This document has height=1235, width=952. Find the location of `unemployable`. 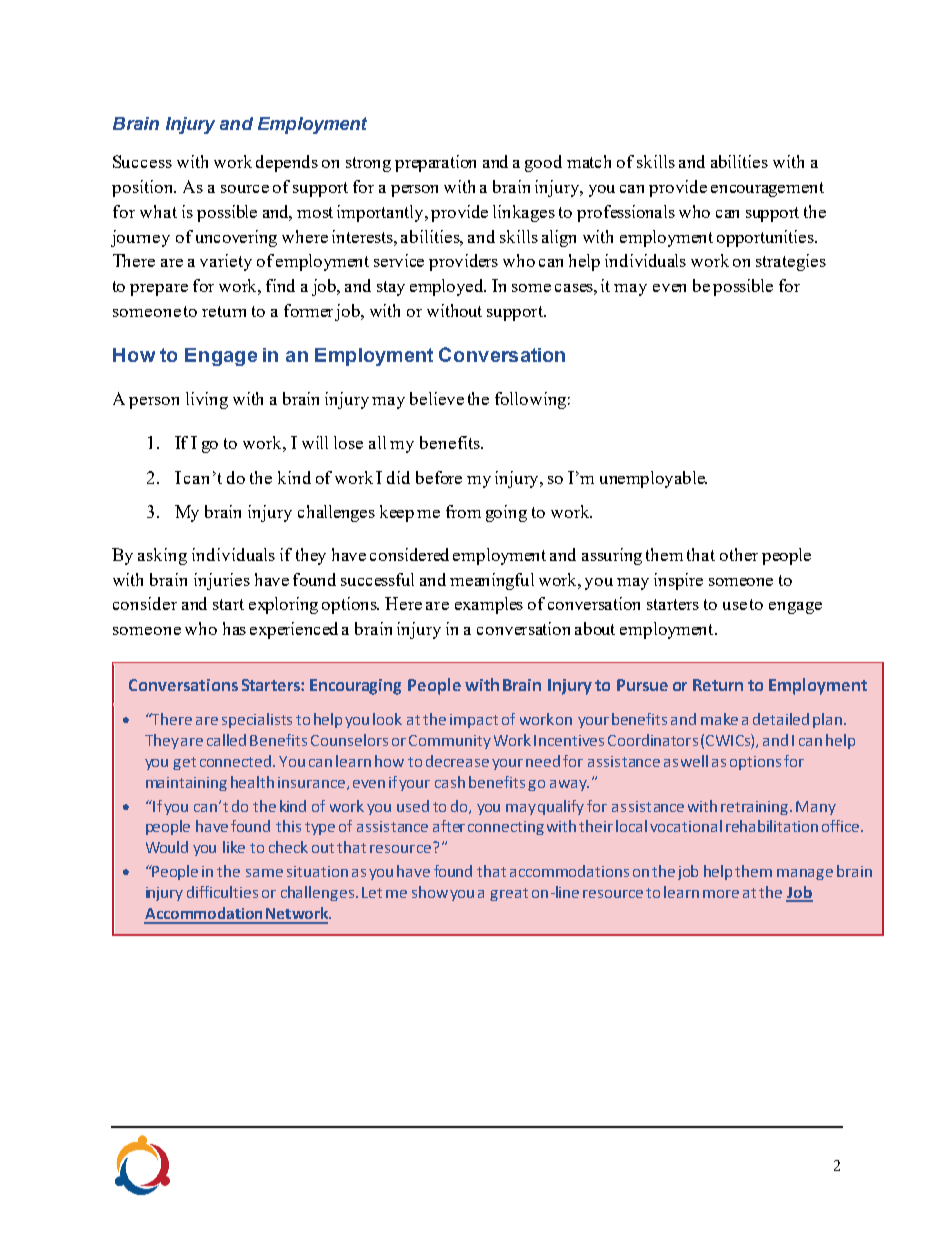

unemployable is located at coordinates (653, 479).
